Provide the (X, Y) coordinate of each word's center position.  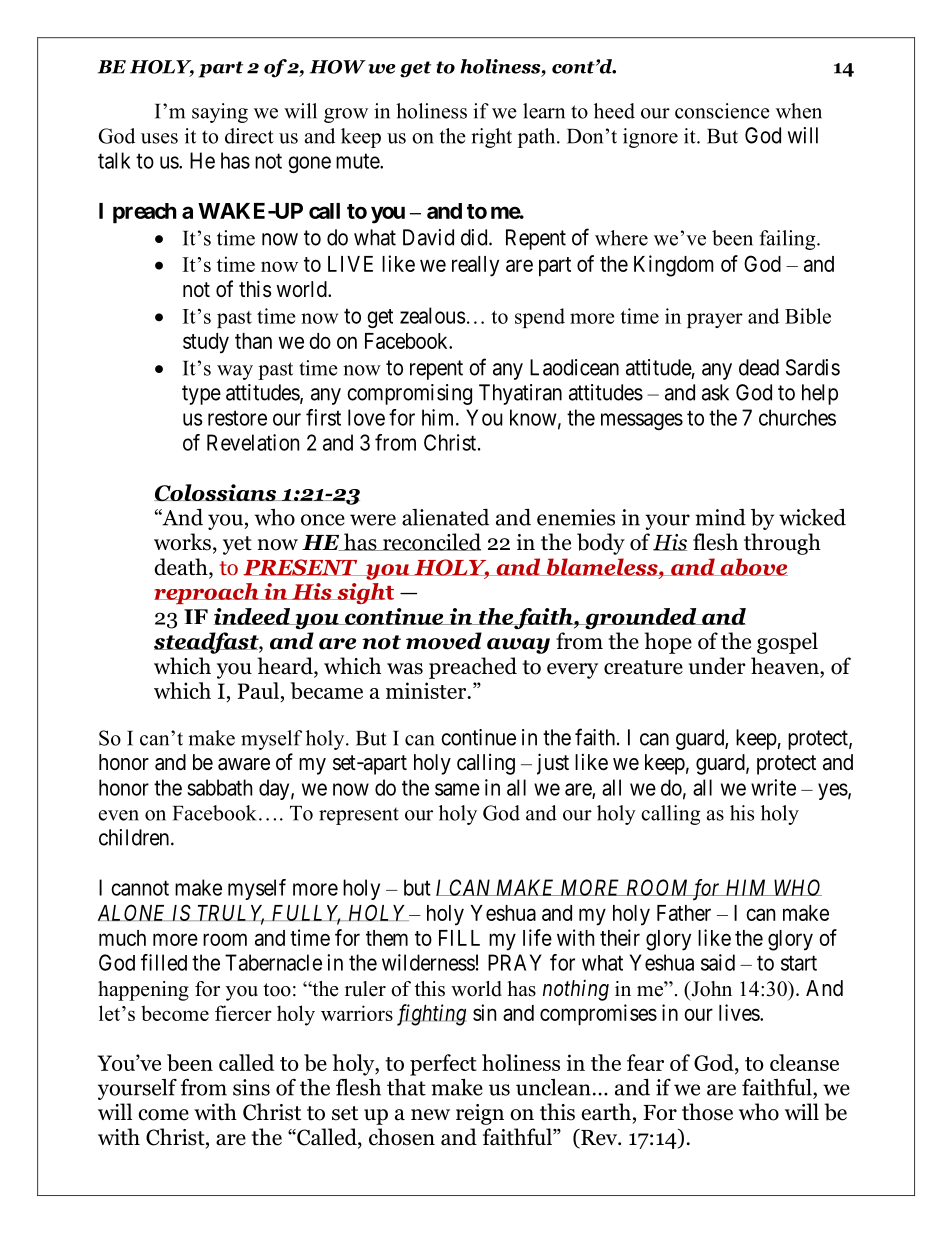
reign (480, 1114)
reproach (207, 593)
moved (444, 641)
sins (251, 1087)
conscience (722, 111)
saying (220, 113)
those (707, 1112)
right (491, 138)
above (753, 567)
